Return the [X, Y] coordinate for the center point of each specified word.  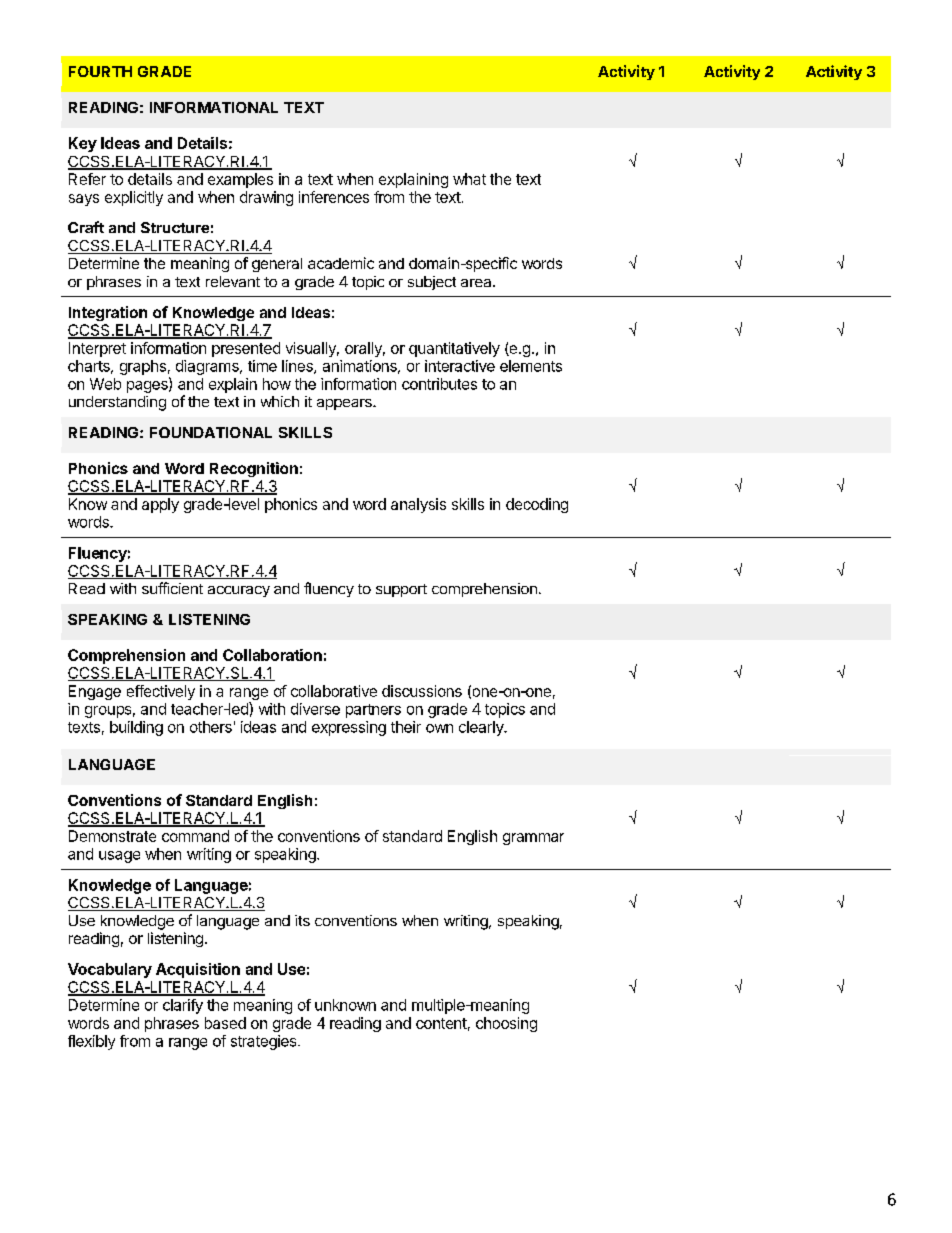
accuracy [239, 591]
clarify [183, 1006]
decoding [537, 505]
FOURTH [100, 71]
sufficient [172, 588]
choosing [506, 1024]
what [469, 179]
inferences [334, 197]
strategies [265, 1042]
